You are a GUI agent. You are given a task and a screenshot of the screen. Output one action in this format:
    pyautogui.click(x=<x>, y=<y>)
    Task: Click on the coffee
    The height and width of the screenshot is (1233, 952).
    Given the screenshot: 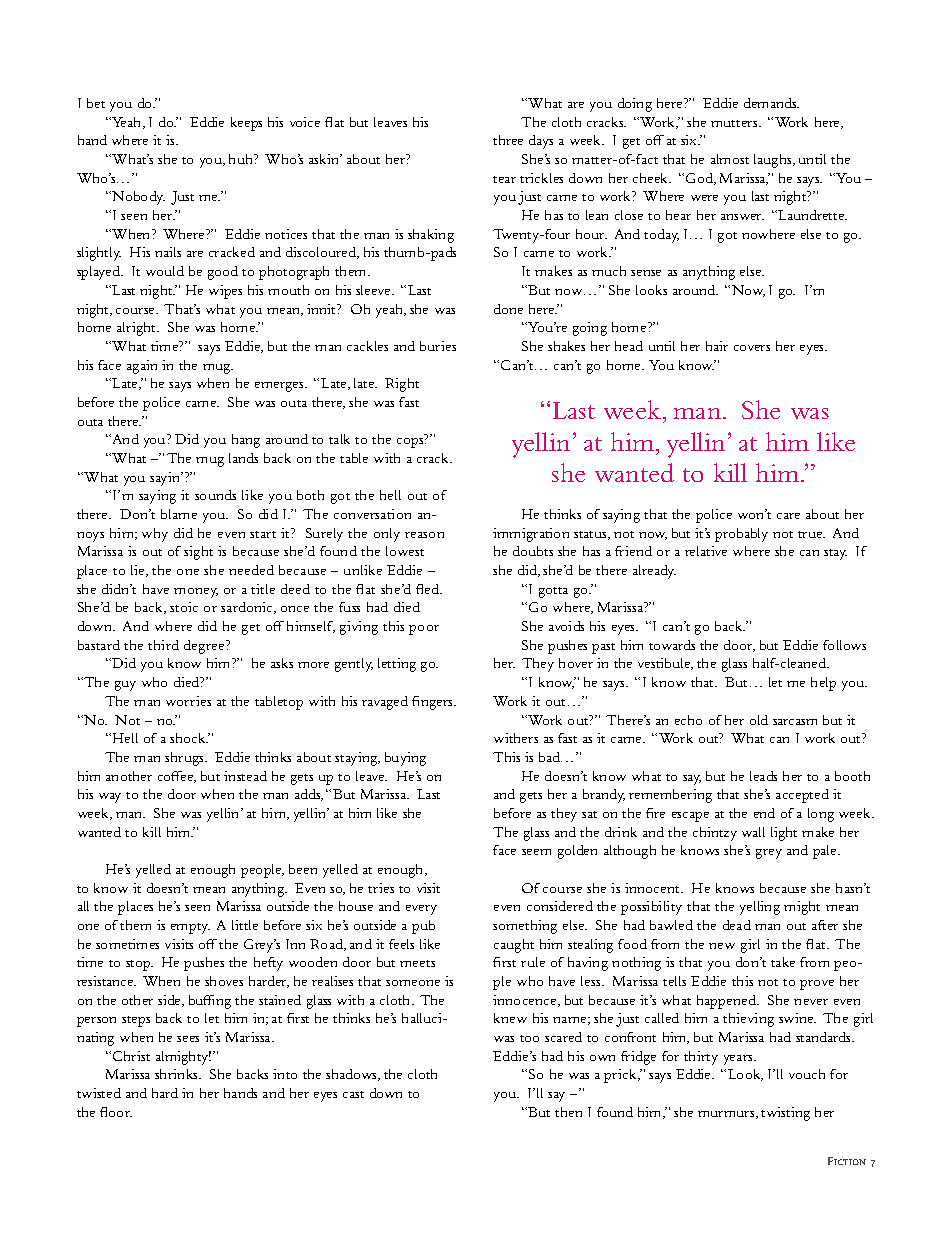 What is the action you would take?
    pyautogui.click(x=177, y=777)
